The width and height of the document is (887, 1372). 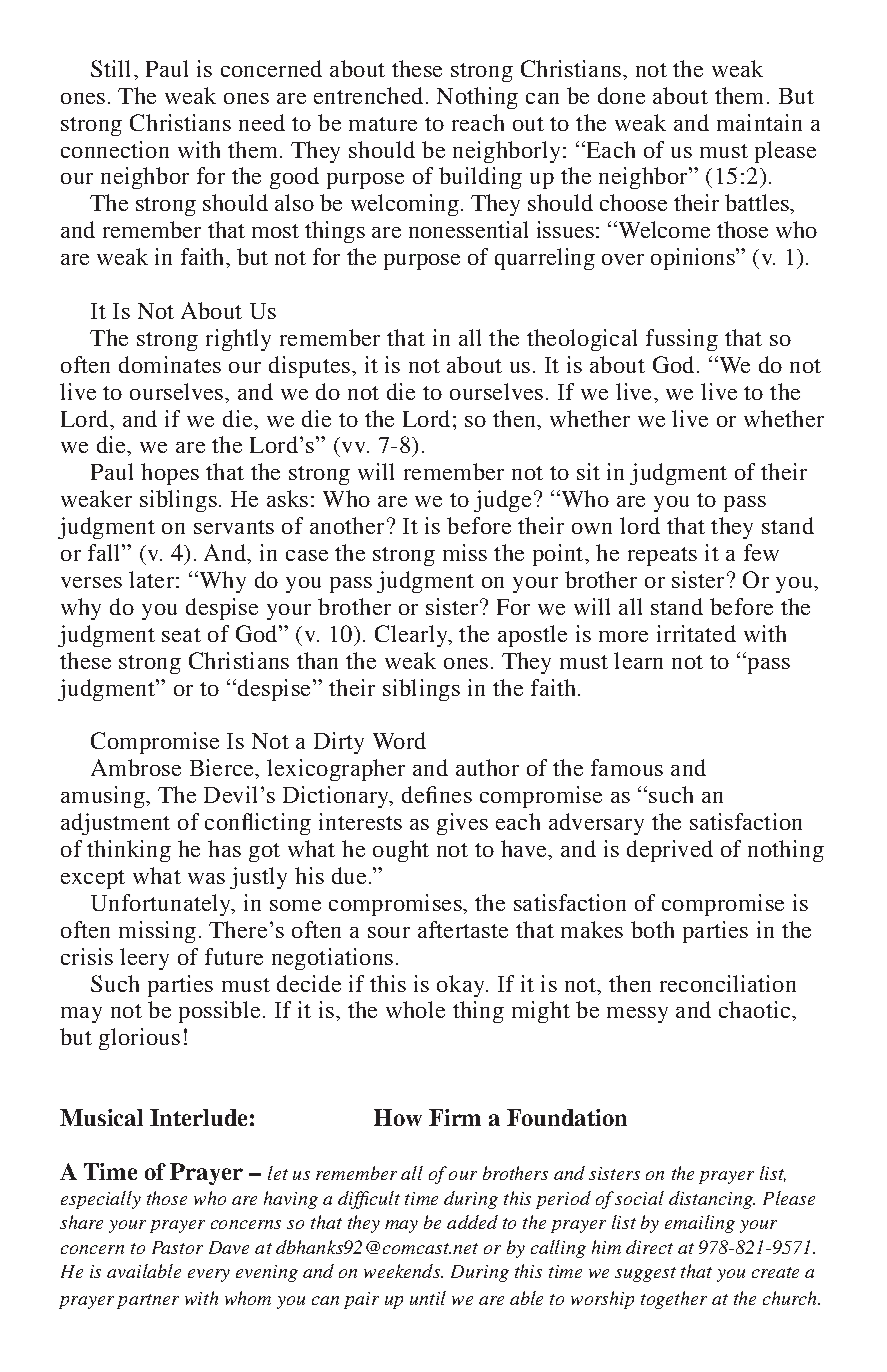 What do you see at coordinates (181, 635) in the document?
I see `seat` at bounding box center [181, 635].
